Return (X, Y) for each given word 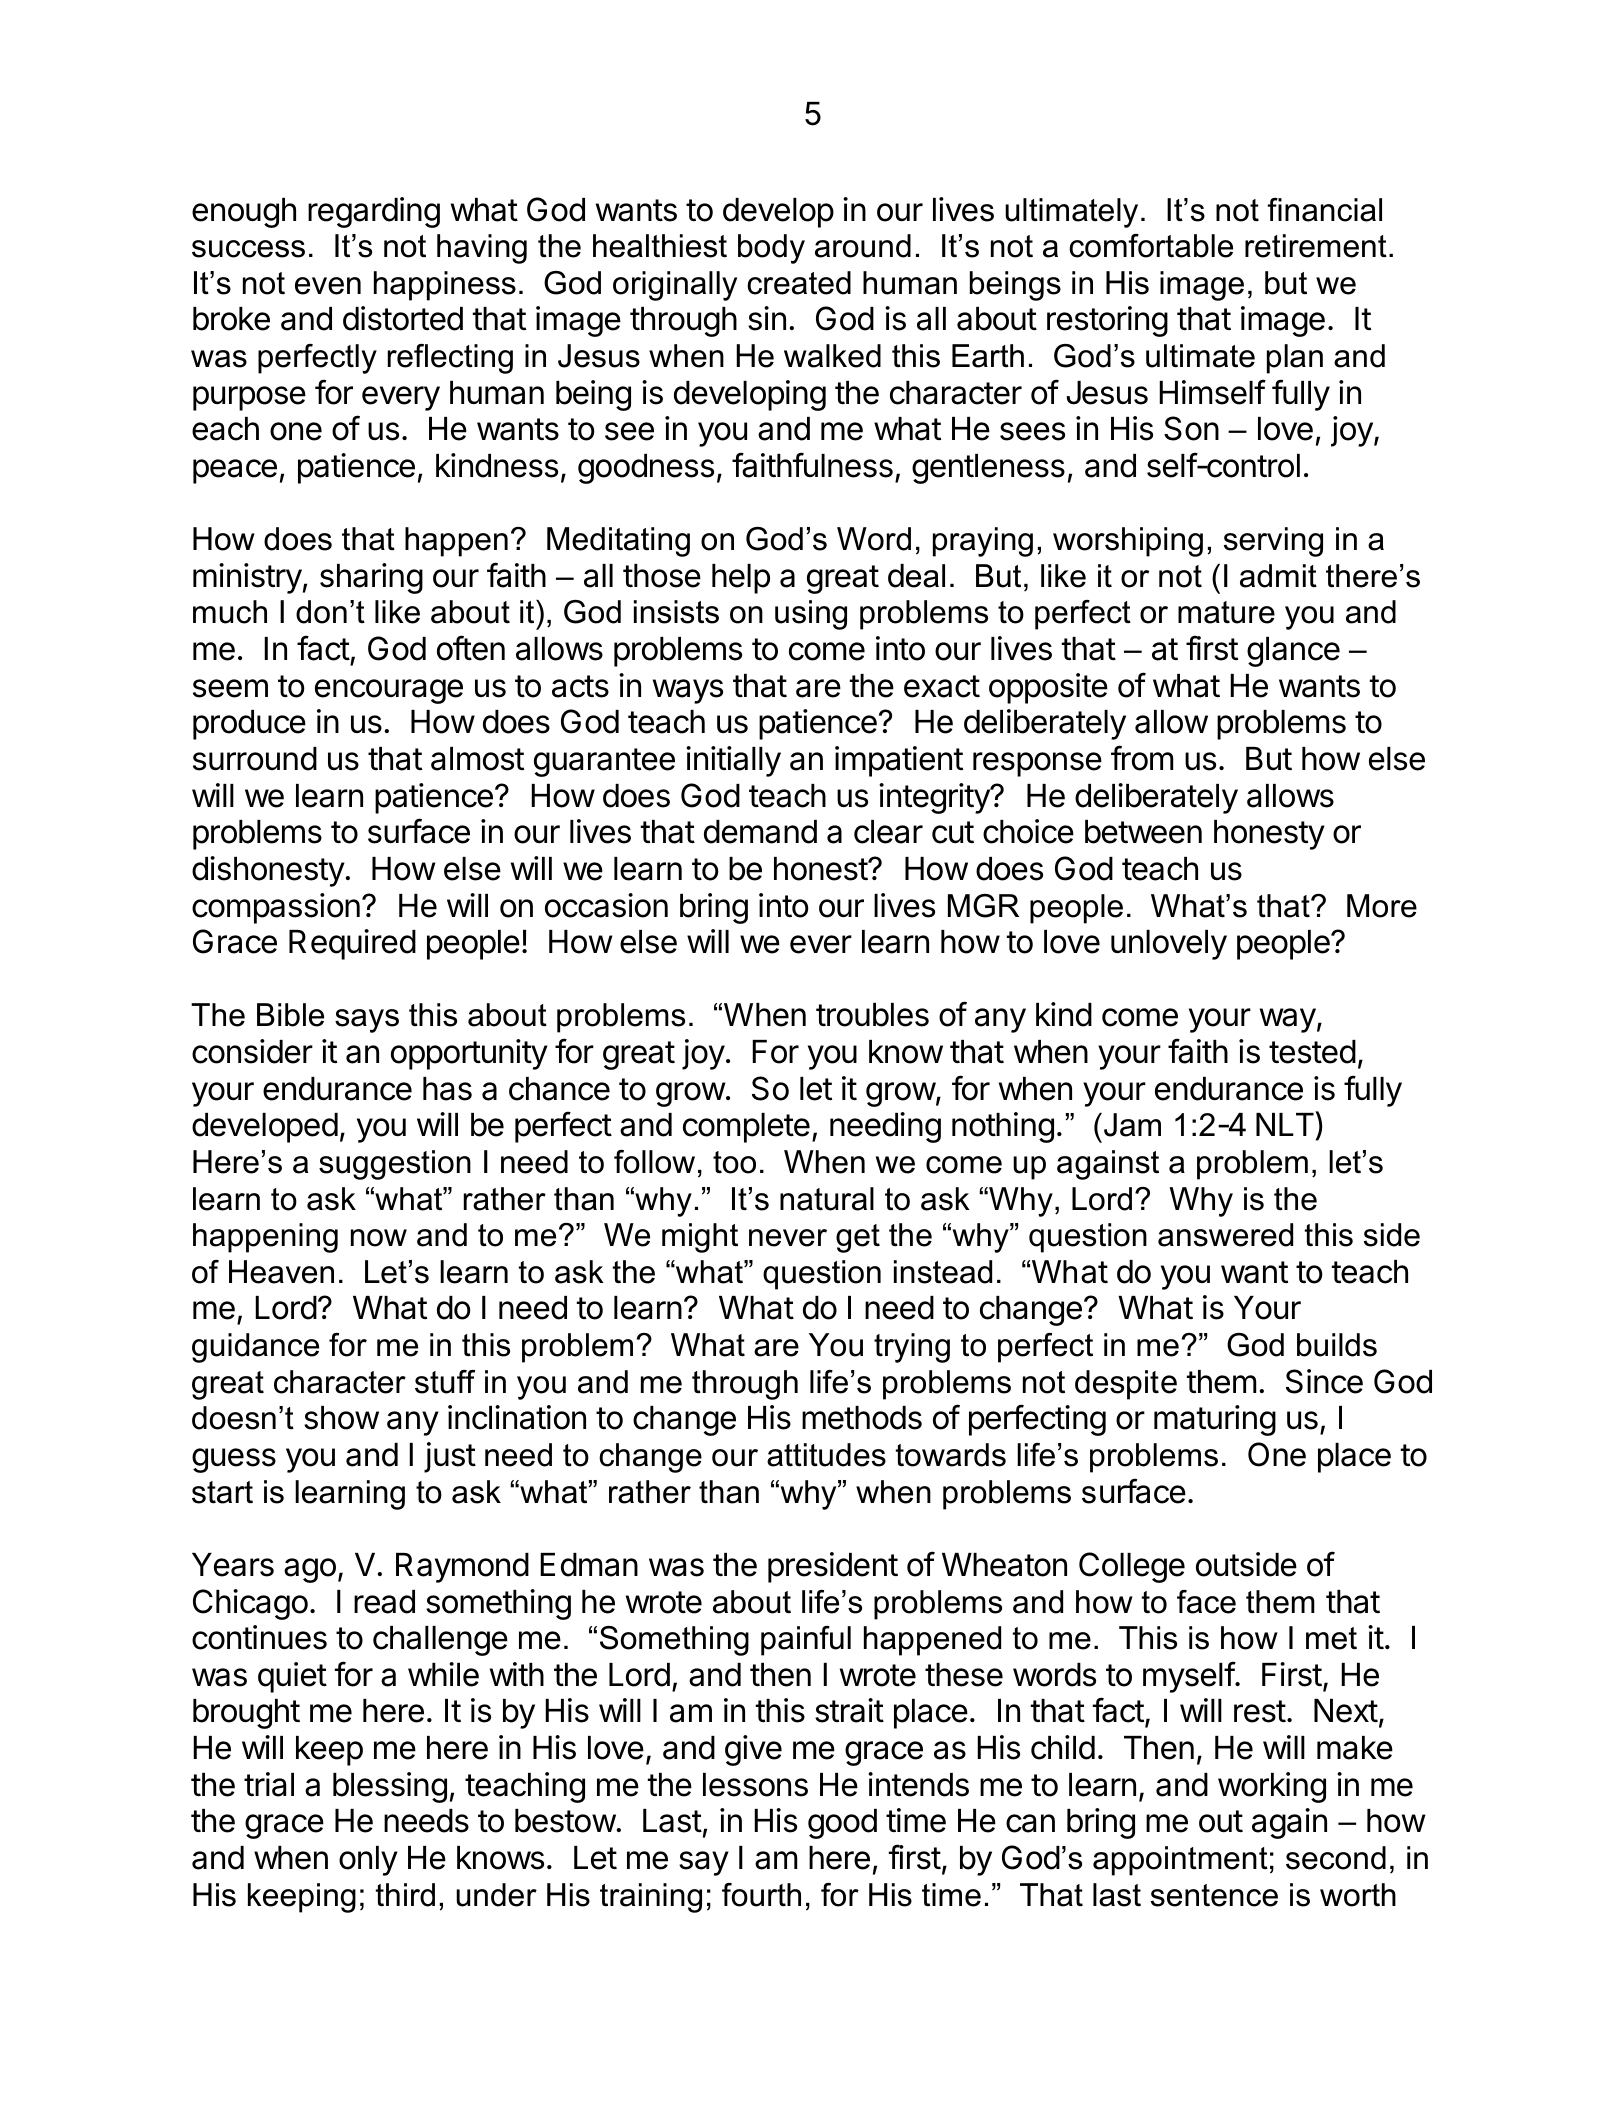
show (341, 1418)
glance (1293, 652)
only (368, 1861)
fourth (761, 1895)
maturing (1215, 1420)
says (367, 1021)
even (328, 286)
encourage (389, 691)
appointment (1180, 1861)
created (799, 283)
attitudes (826, 1455)
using (811, 615)
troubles (872, 1015)
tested (1312, 1052)
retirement (1316, 246)
